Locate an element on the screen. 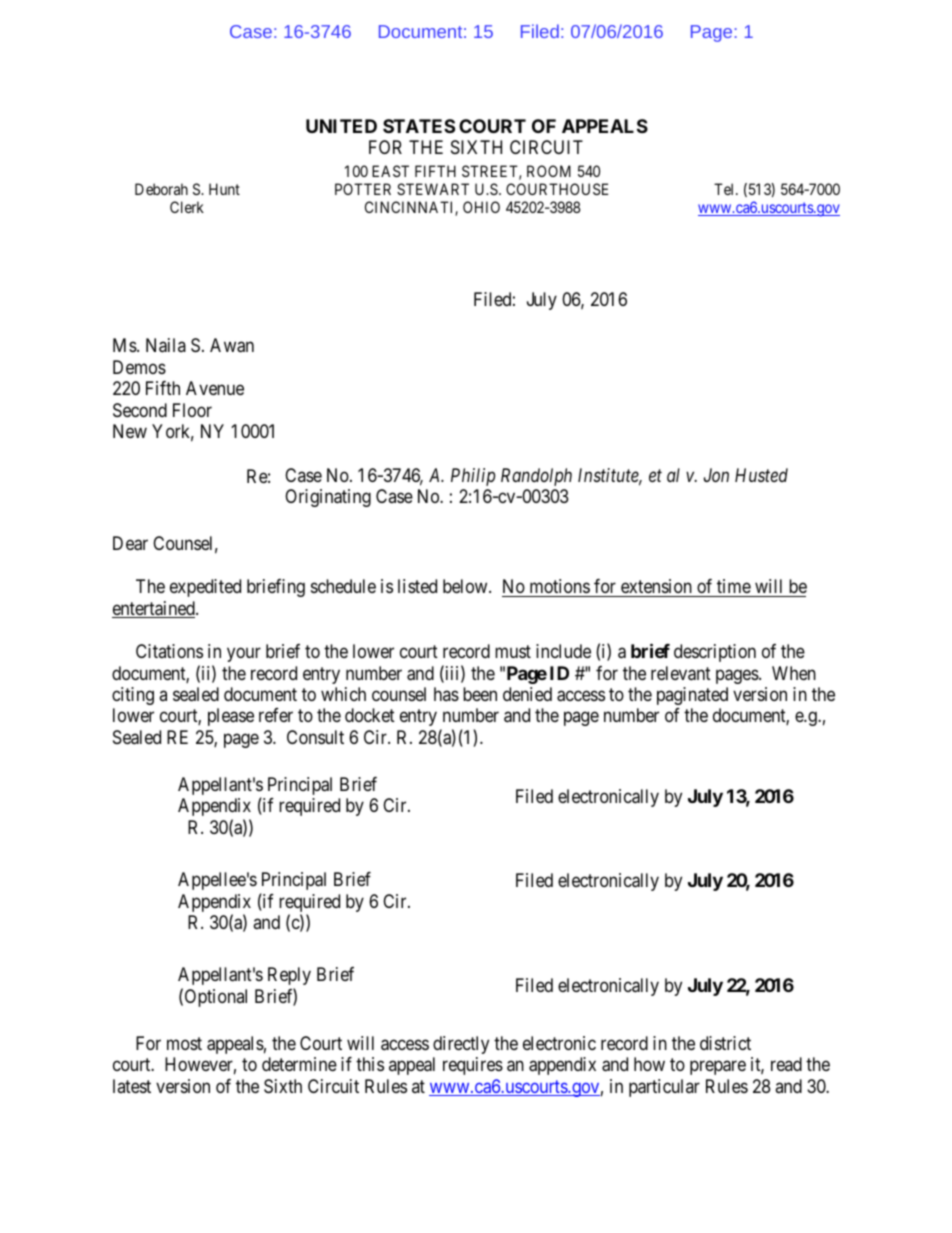  Awan is located at coordinates (232, 345).
